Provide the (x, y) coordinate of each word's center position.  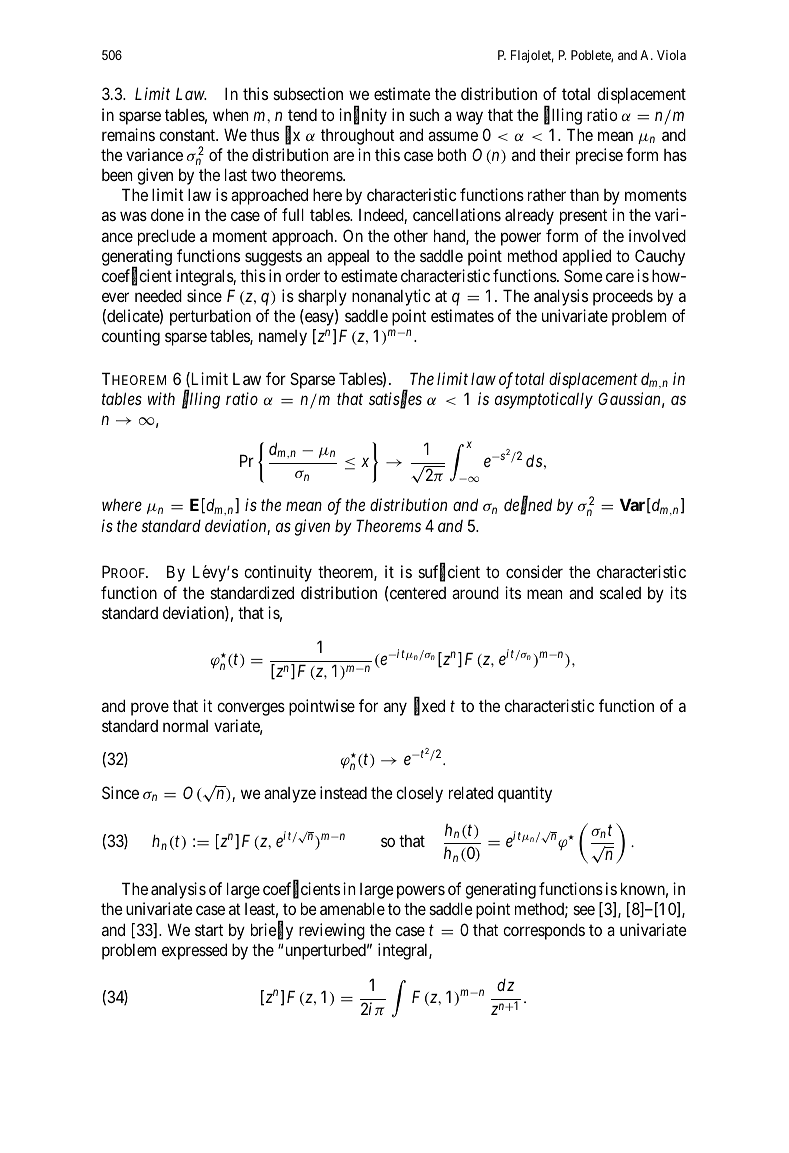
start (209, 930)
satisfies (395, 400)
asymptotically (544, 400)
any (395, 709)
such (424, 115)
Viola (671, 55)
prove (150, 709)
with (161, 398)
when (230, 114)
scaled (620, 592)
